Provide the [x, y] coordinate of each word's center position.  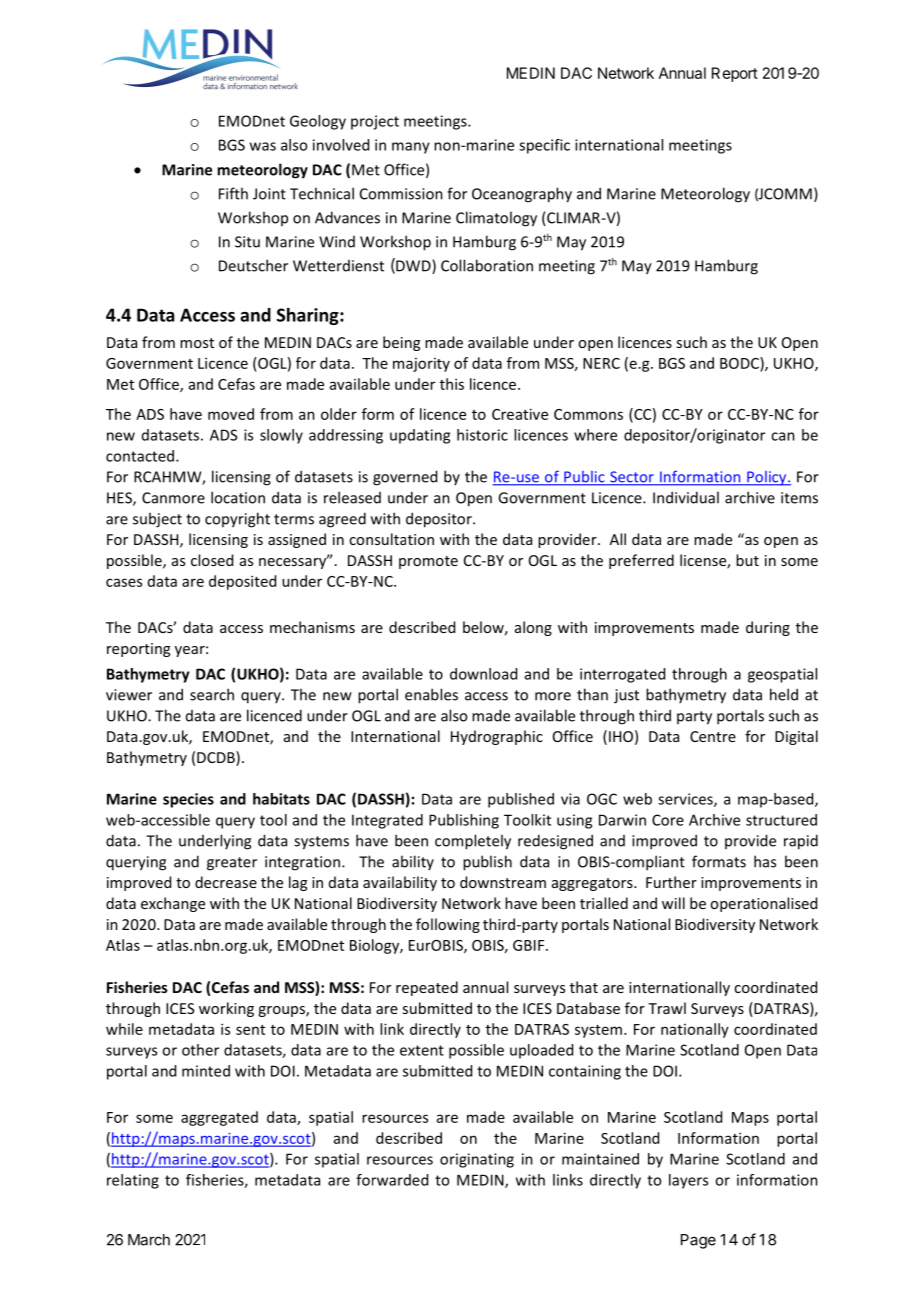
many [411, 148]
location [238, 497]
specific [544, 146]
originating [477, 1160]
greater [232, 864]
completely [473, 842]
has [765, 861]
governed [405, 478]
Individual [686, 497]
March [149, 1240]
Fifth [233, 193]
